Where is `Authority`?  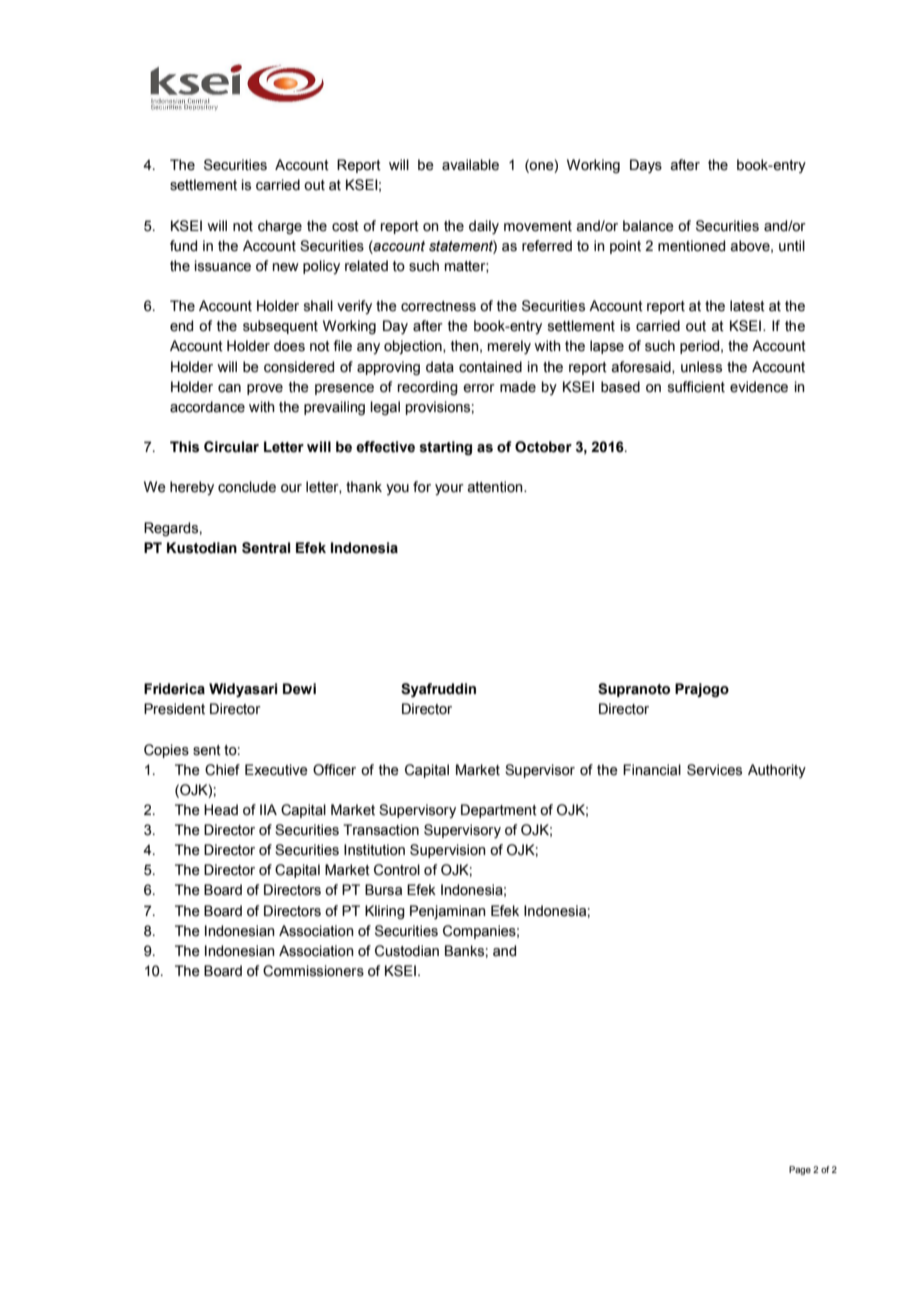
Authority is located at coordinates (777, 771).
